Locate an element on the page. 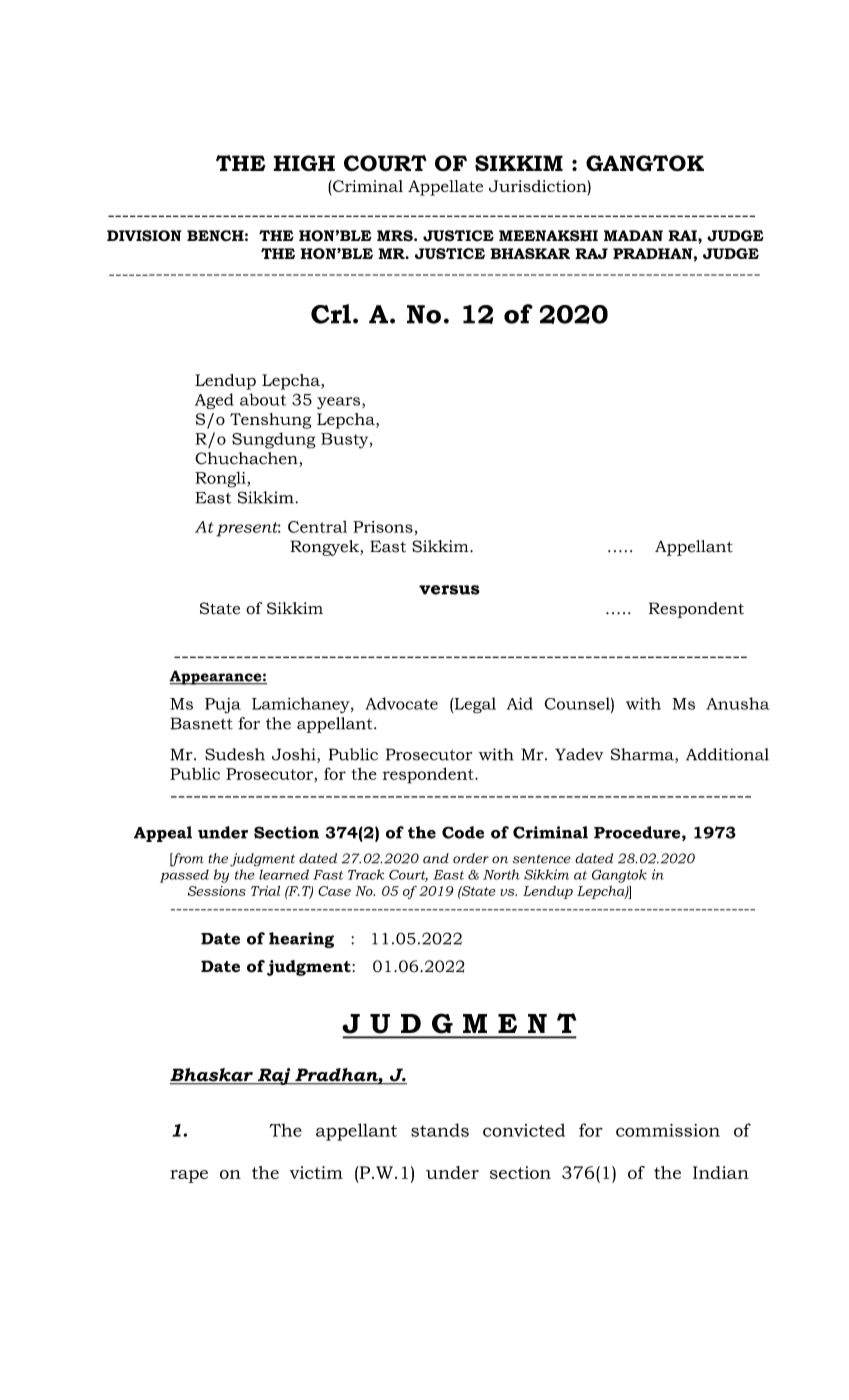 Image resolution: width=849 pixels, height=1400 pixels. Advocate is located at coordinates (401, 703).
